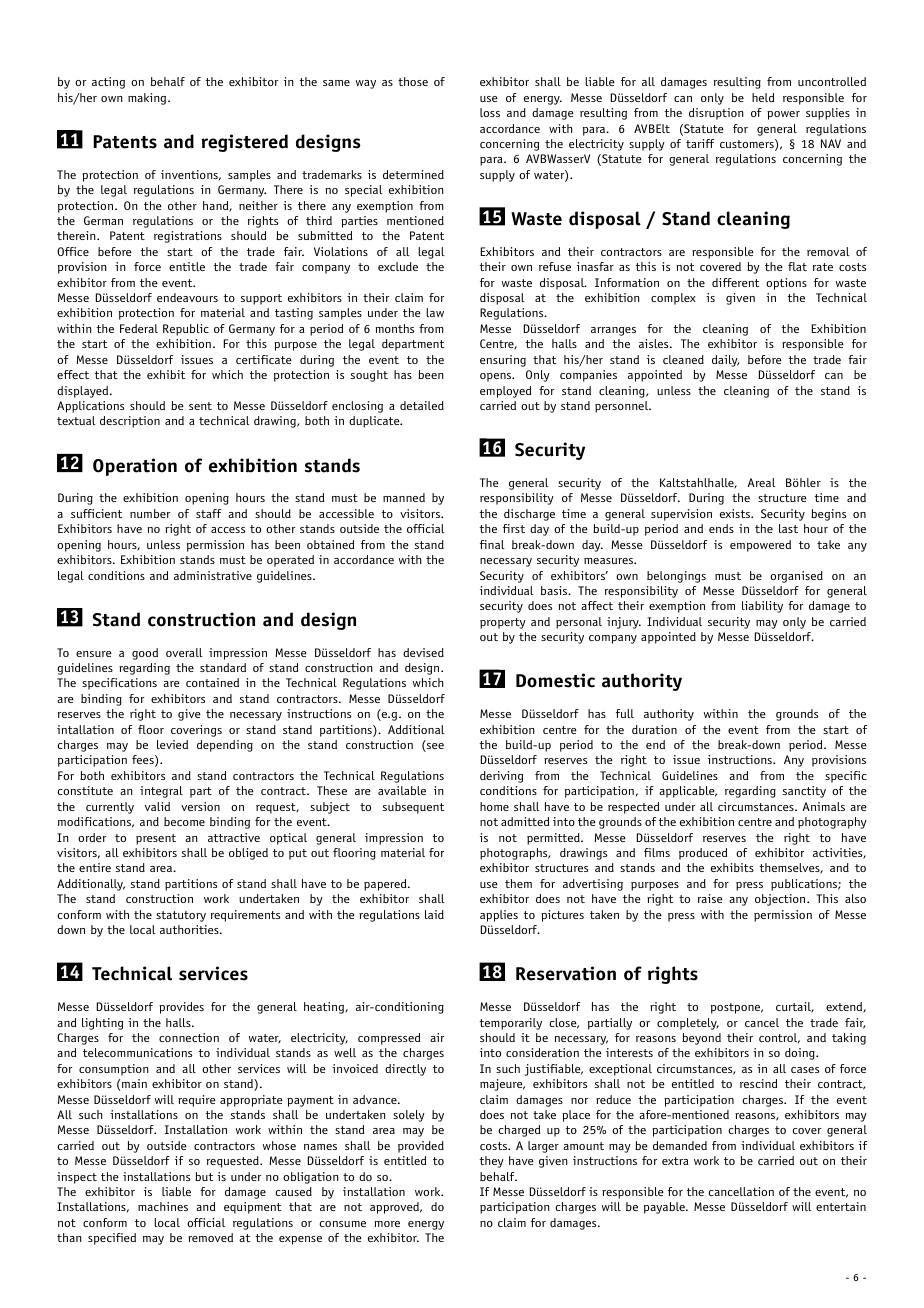 Image resolution: width=924 pixels, height=1308 pixels. I want to click on devised, so click(423, 652).
